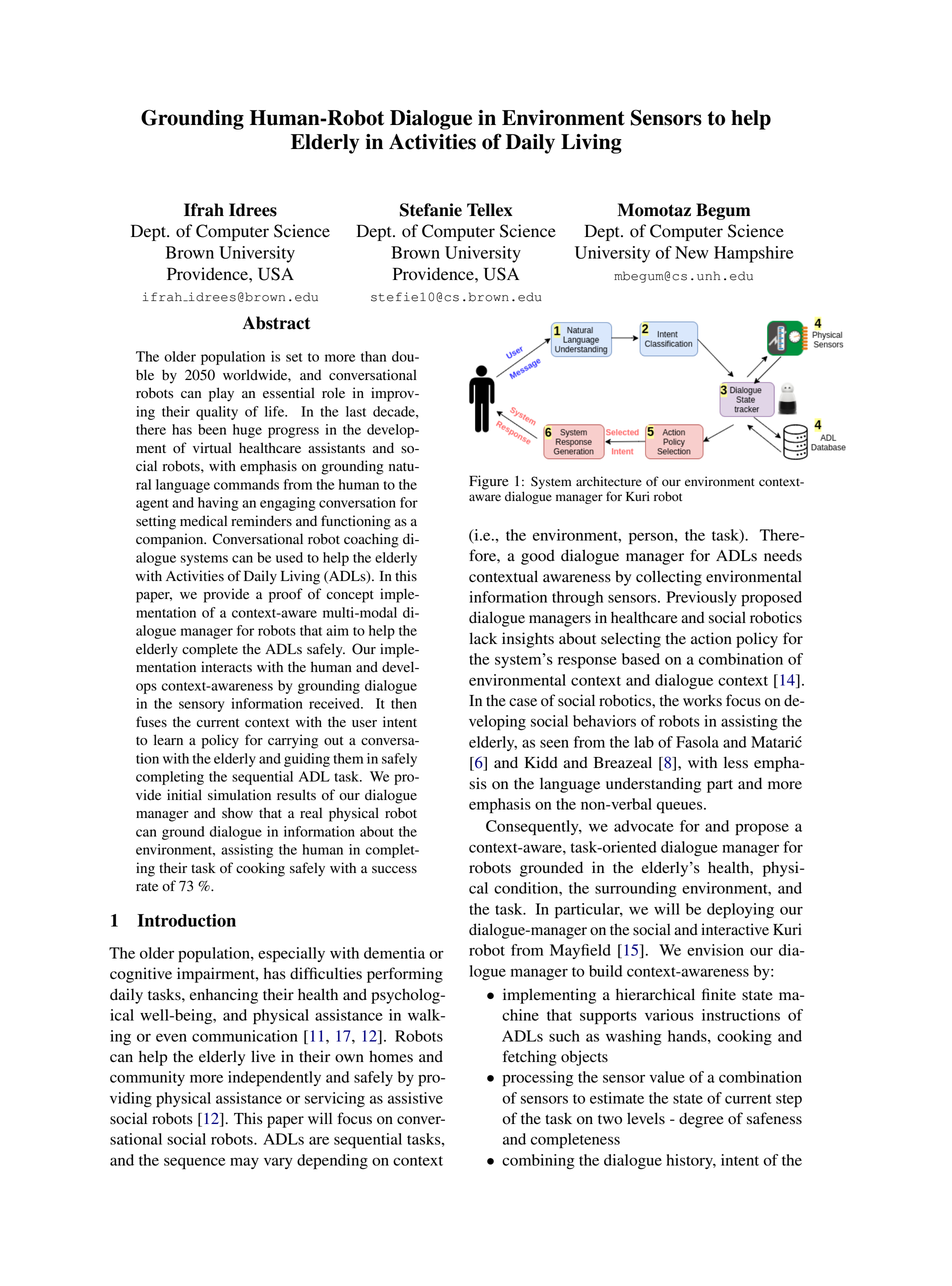 Image resolution: width=952 pixels, height=1286 pixels. I want to click on Figure, so click(488, 482).
